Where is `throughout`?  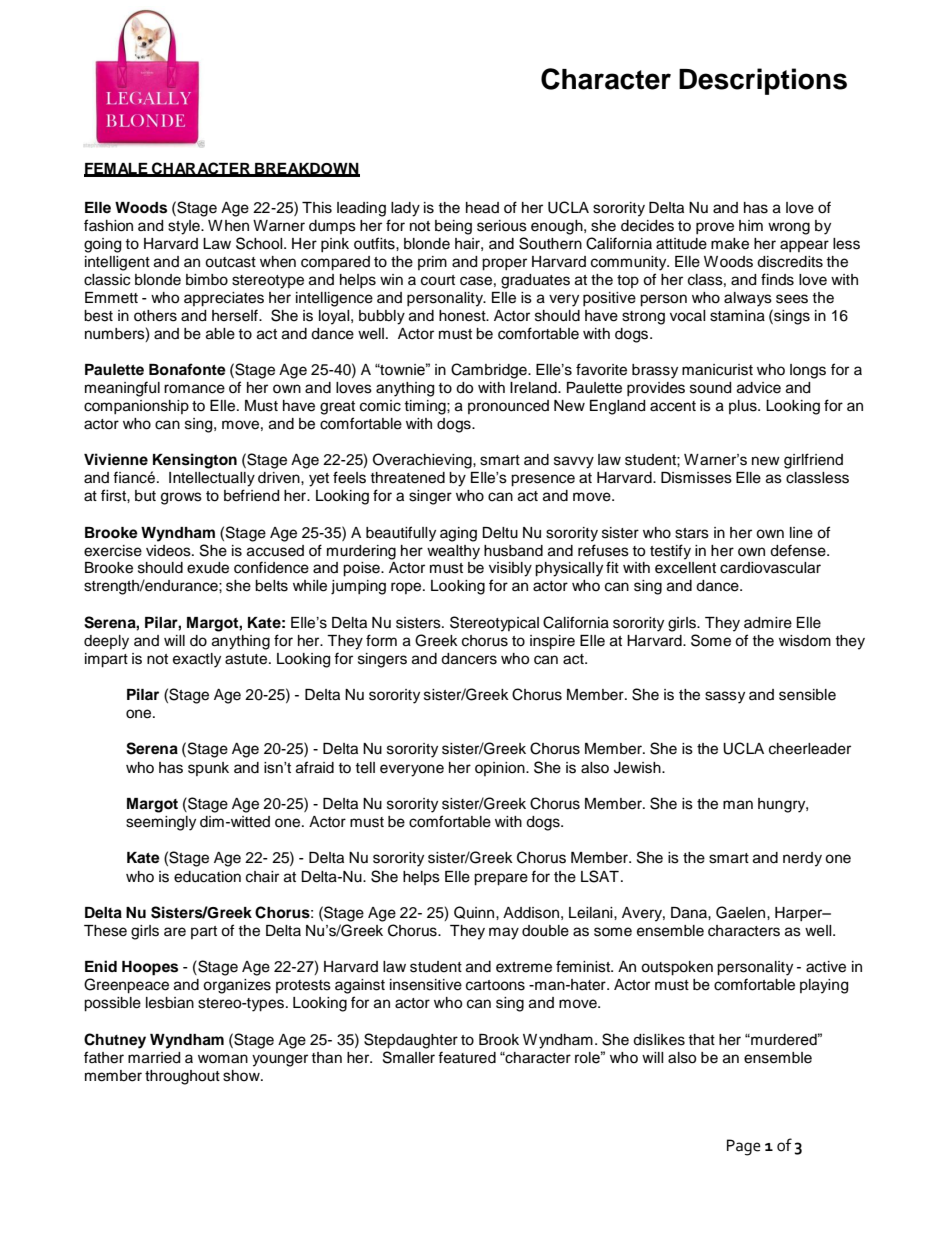 throughout is located at coordinates (182, 1077).
